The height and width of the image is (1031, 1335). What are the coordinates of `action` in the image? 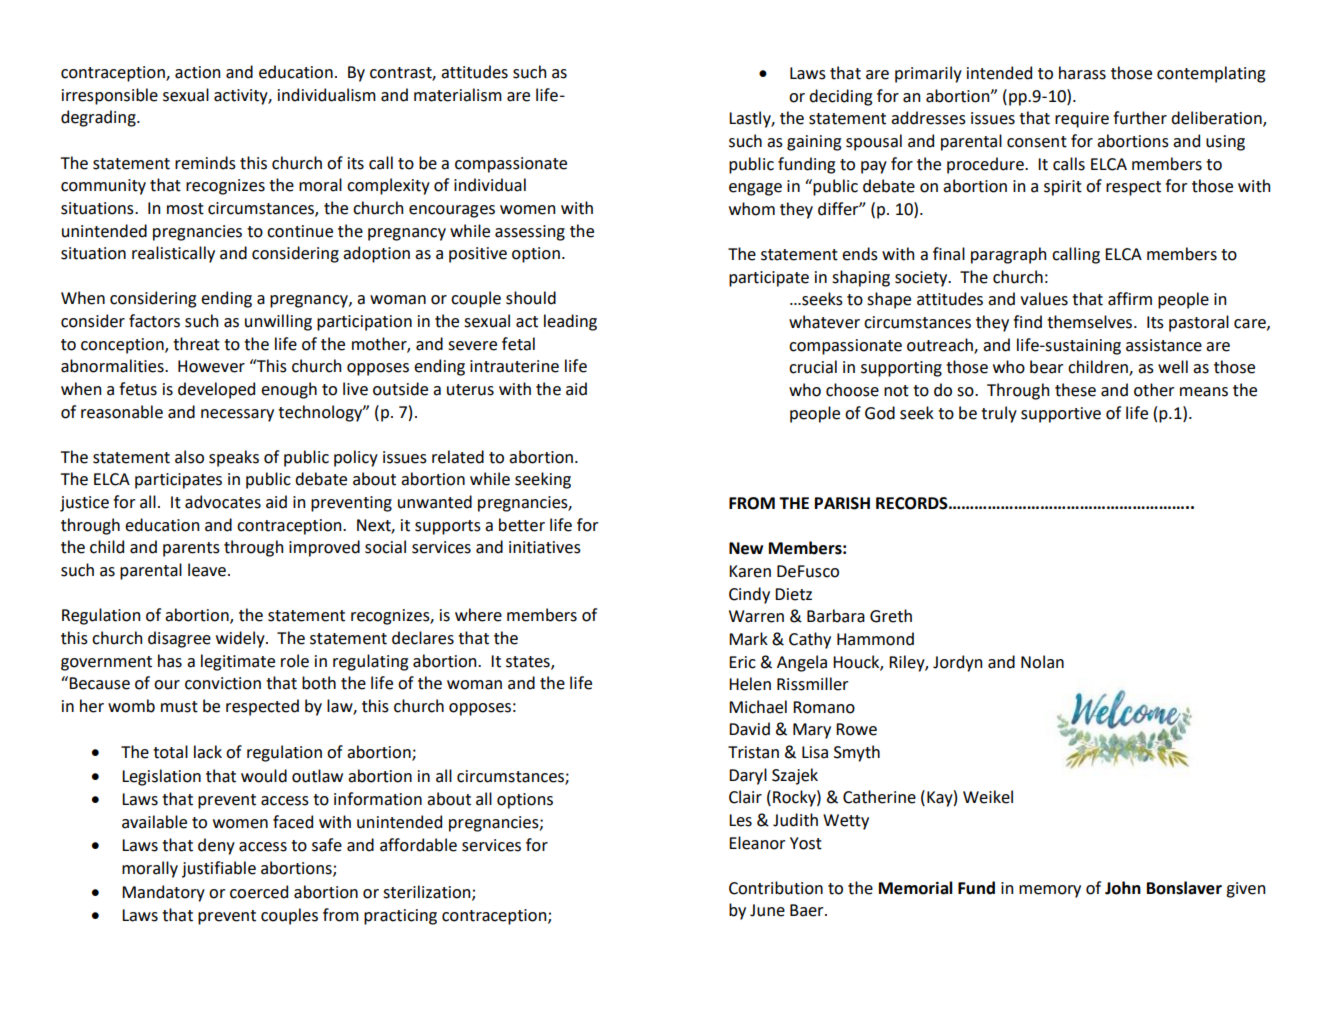 It's located at (197, 72).
